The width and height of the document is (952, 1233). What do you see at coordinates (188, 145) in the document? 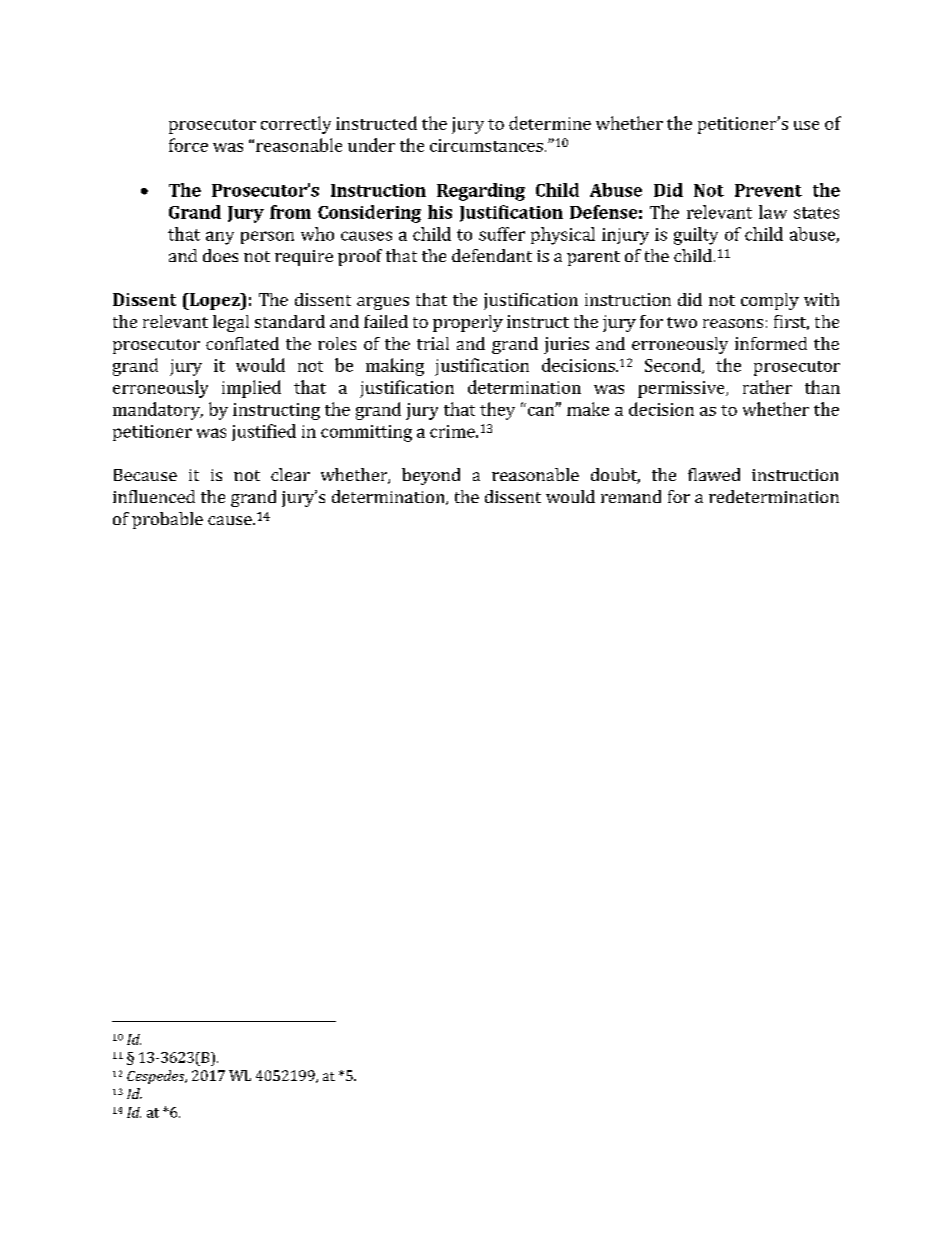
I see `force` at bounding box center [188, 145].
